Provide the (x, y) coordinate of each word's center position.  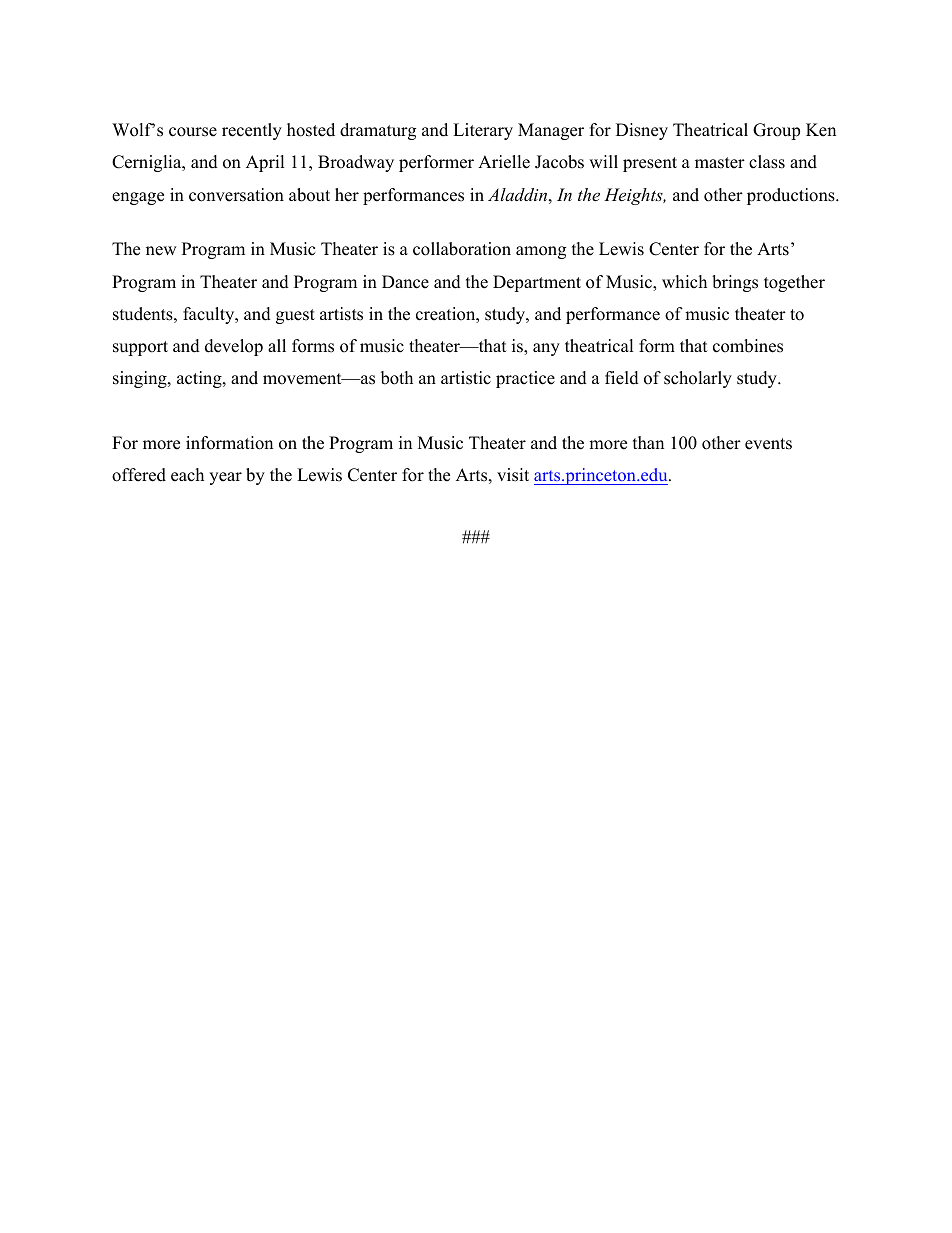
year (225, 478)
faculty (210, 315)
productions (792, 196)
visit (513, 475)
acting (200, 379)
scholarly (698, 379)
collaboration (462, 249)
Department (537, 283)
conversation (236, 195)
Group (776, 131)
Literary (483, 131)
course (193, 132)
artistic (466, 378)
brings (735, 283)
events (768, 444)
